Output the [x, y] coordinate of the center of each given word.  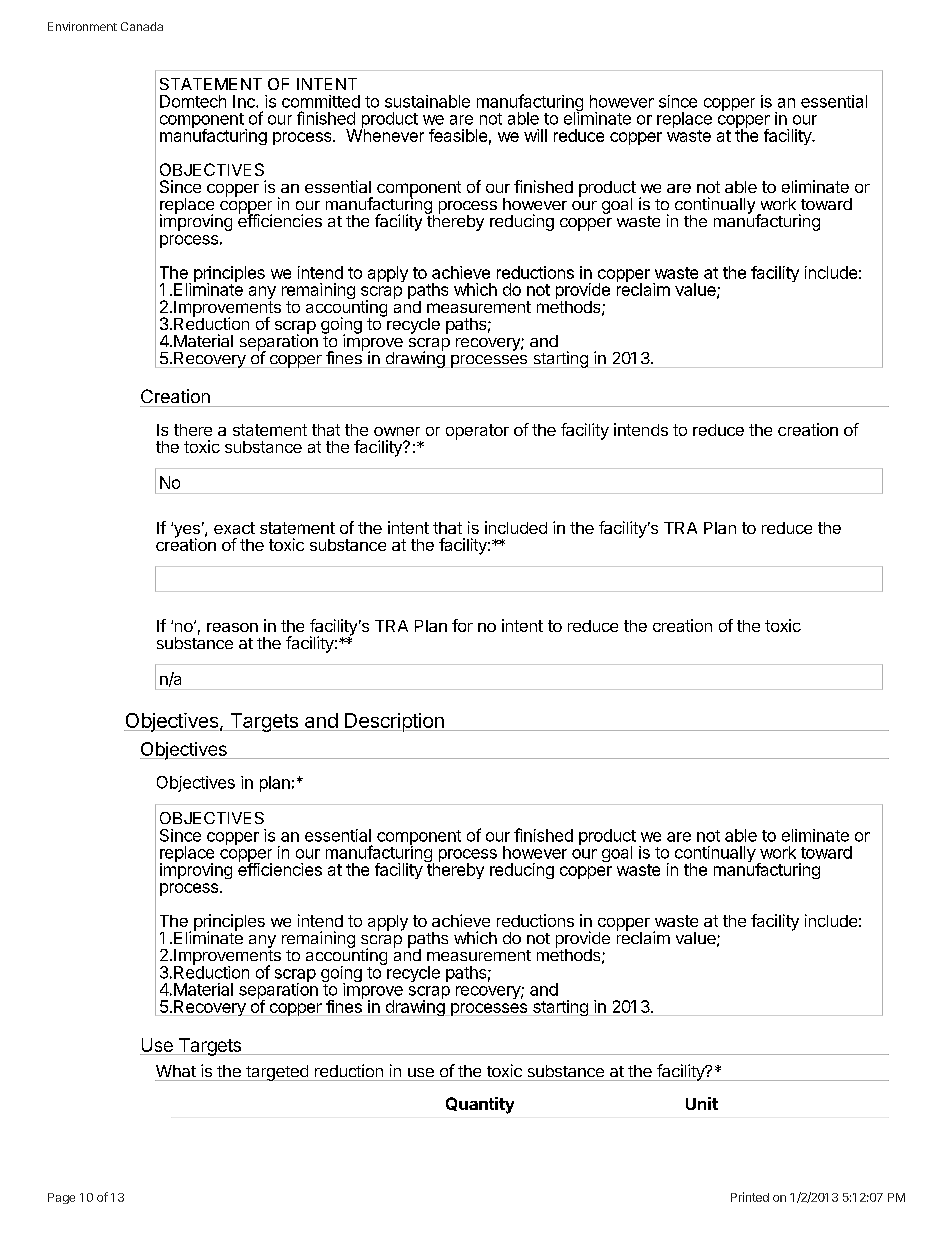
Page [61, 1198]
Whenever [385, 134]
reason [232, 627]
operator [477, 432]
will [535, 135]
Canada [142, 26]
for [462, 625]
